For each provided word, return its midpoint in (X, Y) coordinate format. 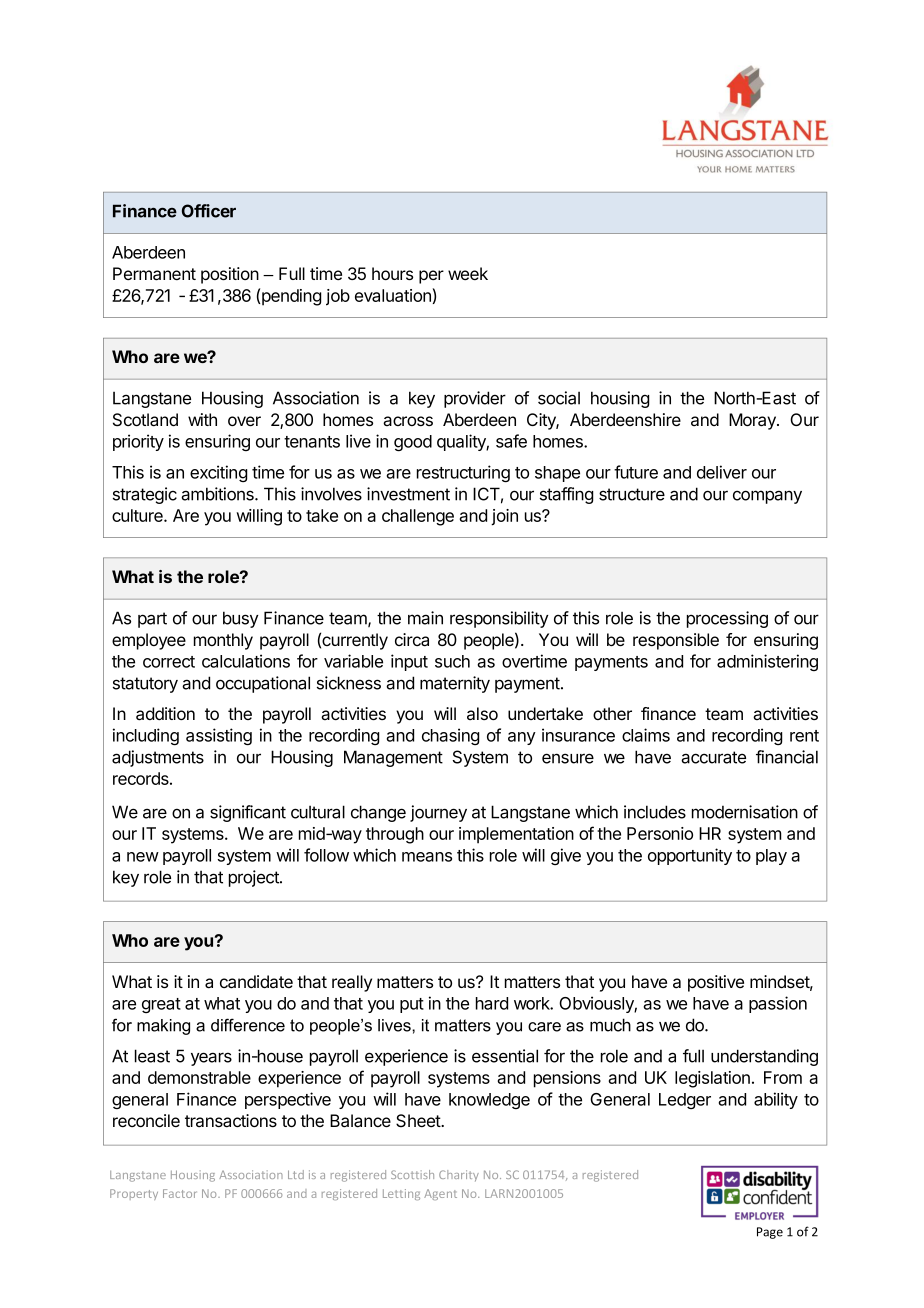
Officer (209, 211)
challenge (418, 517)
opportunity (690, 856)
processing (727, 619)
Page (770, 1233)
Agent (440, 1194)
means (427, 857)
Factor (180, 1193)
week (468, 273)
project (255, 878)
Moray (753, 421)
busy (241, 619)
